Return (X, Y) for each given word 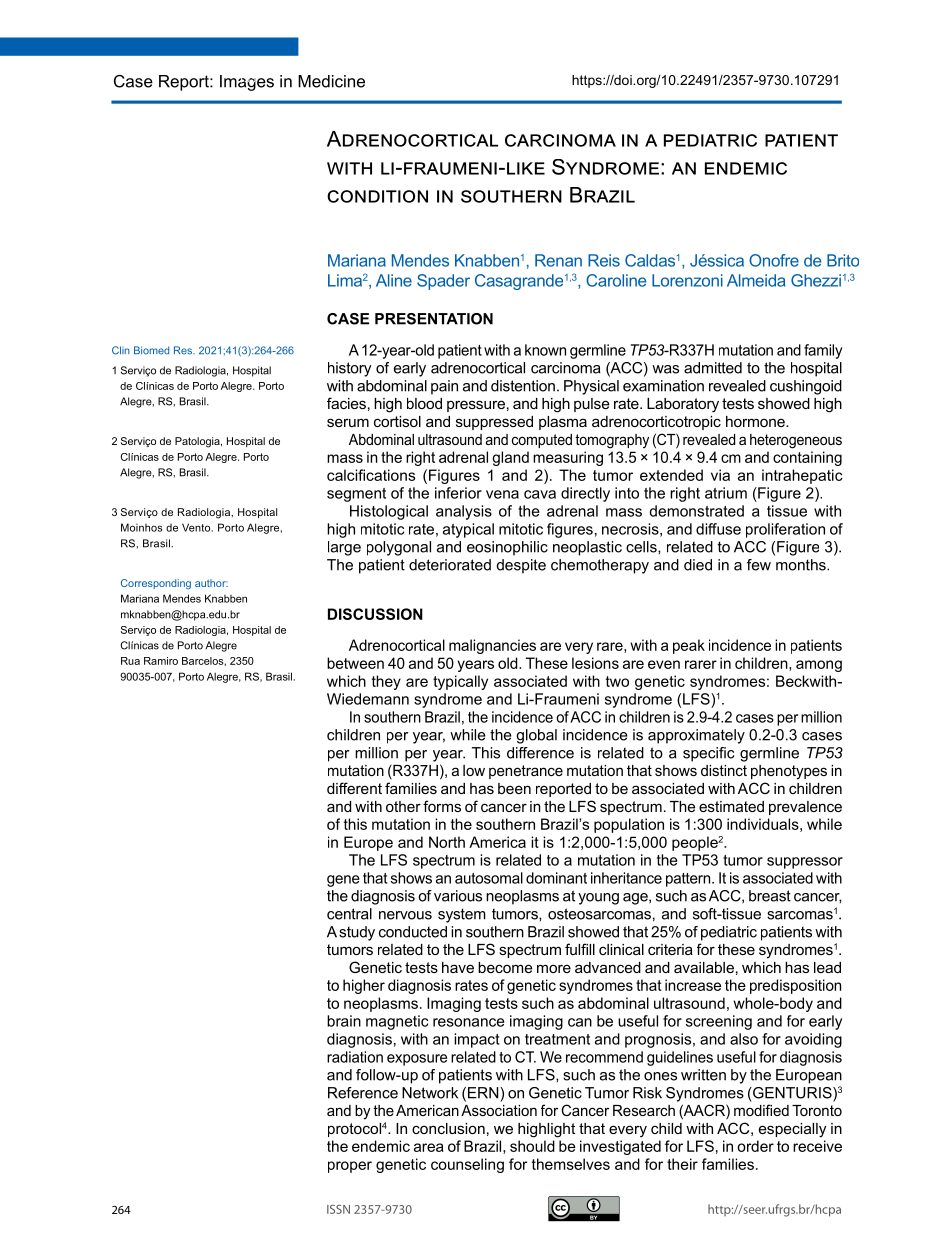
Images (247, 83)
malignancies (492, 646)
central (349, 914)
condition (377, 196)
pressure (476, 406)
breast (770, 896)
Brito (843, 260)
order (755, 1146)
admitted (713, 368)
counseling (467, 1165)
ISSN (338, 1209)
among (819, 666)
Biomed (151, 350)
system (462, 915)
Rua (130, 661)
